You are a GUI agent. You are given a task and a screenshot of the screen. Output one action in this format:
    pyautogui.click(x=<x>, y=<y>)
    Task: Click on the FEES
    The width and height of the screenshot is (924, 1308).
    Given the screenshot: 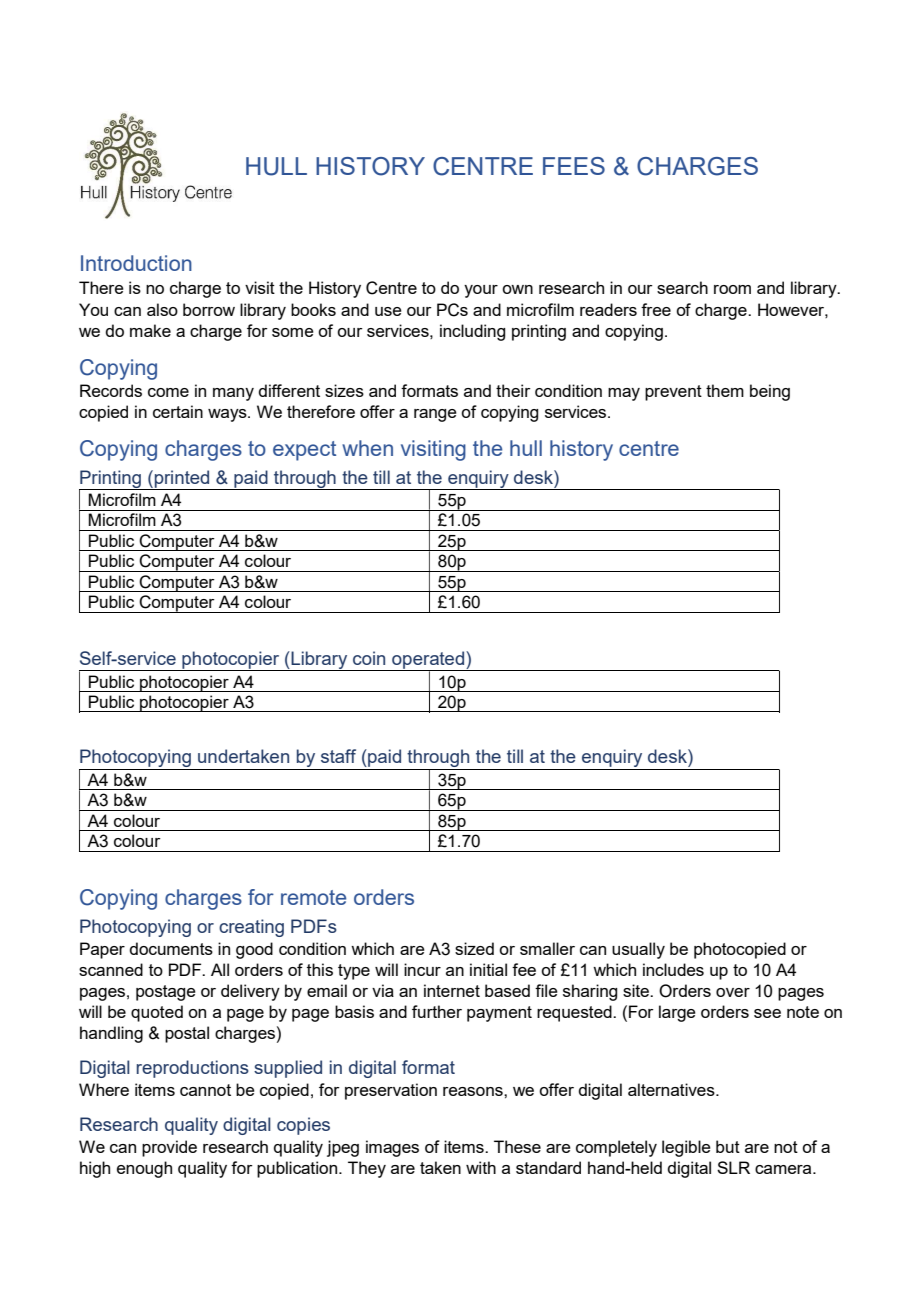 What is the action you would take?
    pyautogui.click(x=574, y=166)
